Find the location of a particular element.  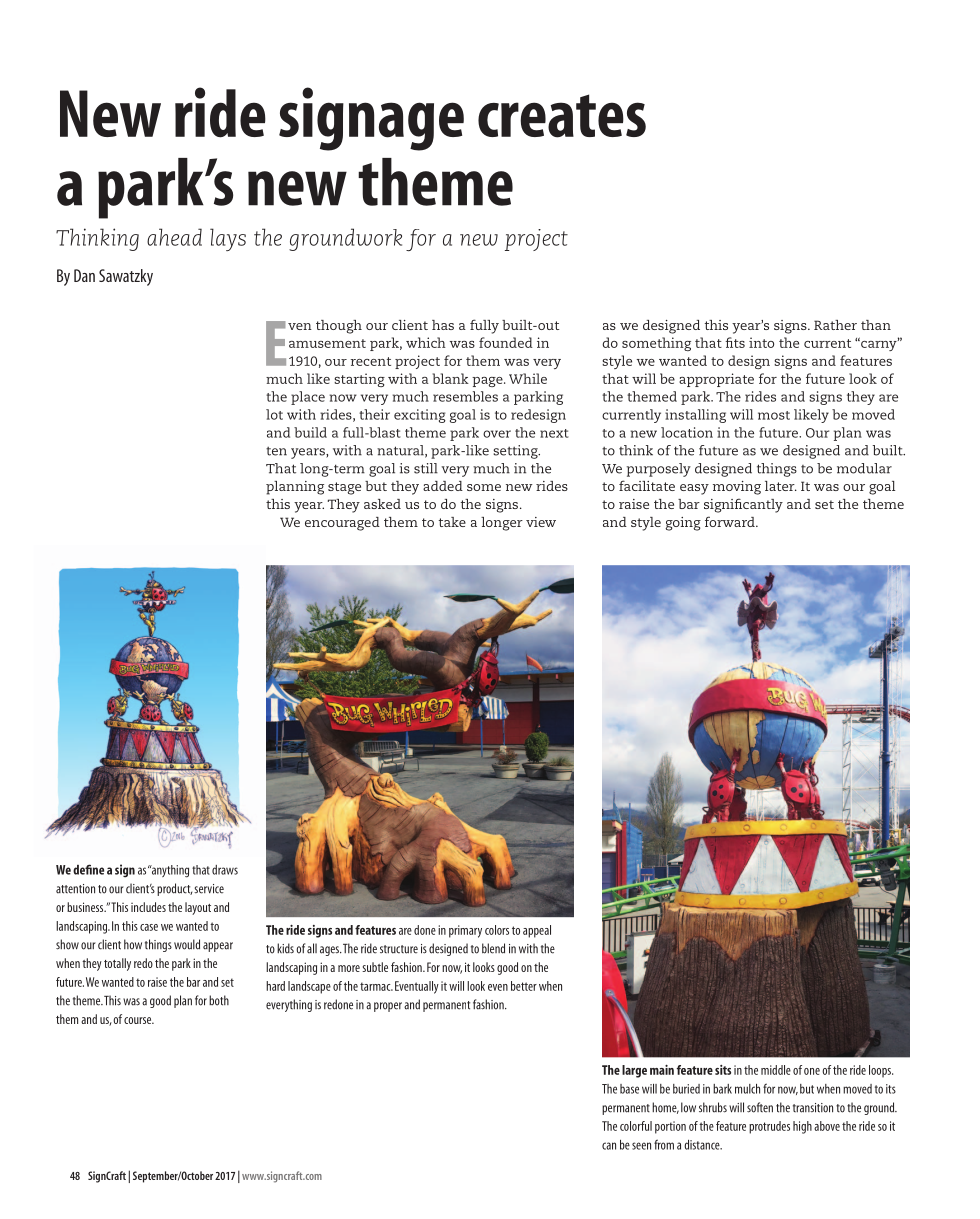

Rather is located at coordinates (835, 325).
